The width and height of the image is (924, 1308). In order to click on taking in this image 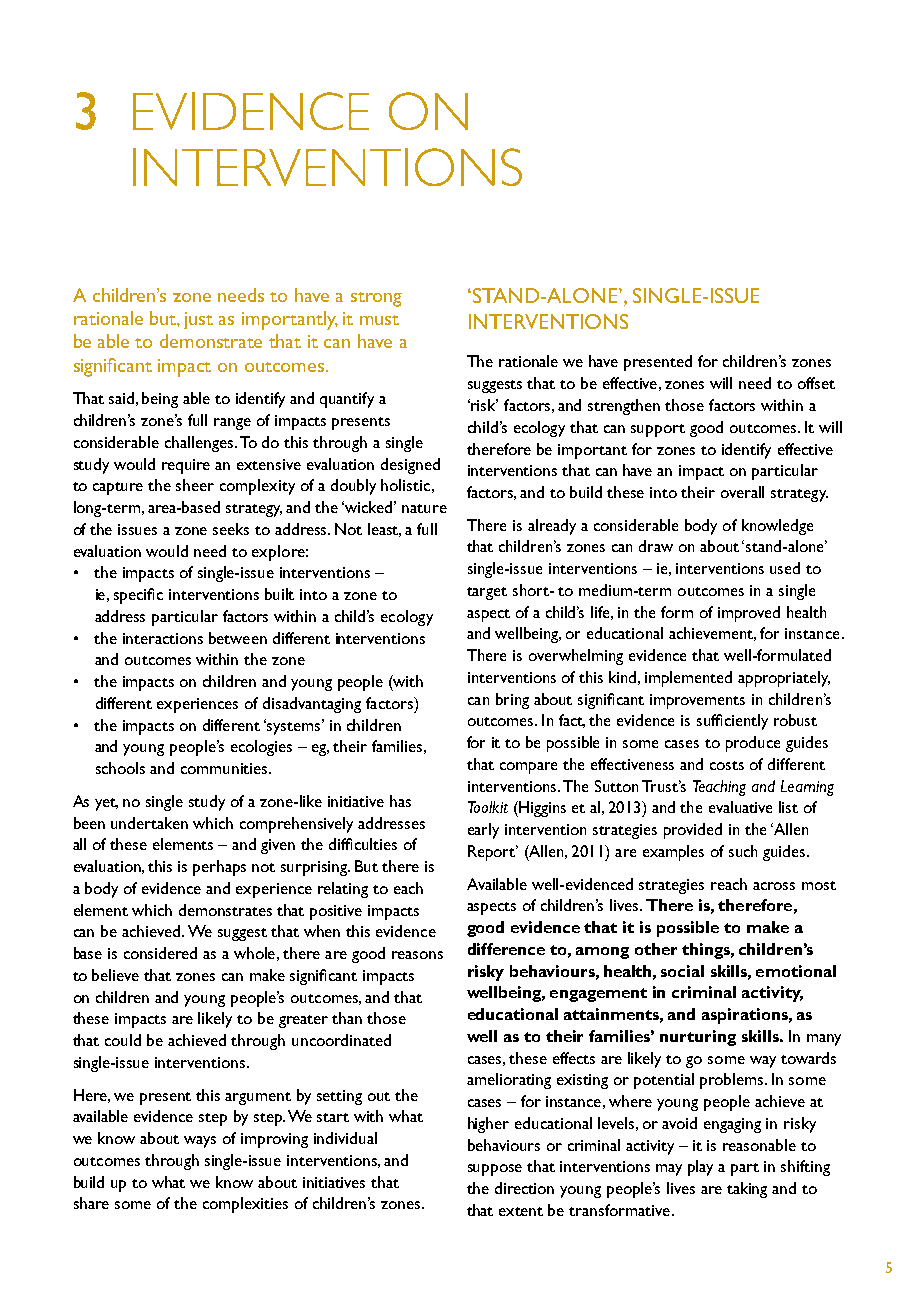, I will do `click(747, 1190)`.
